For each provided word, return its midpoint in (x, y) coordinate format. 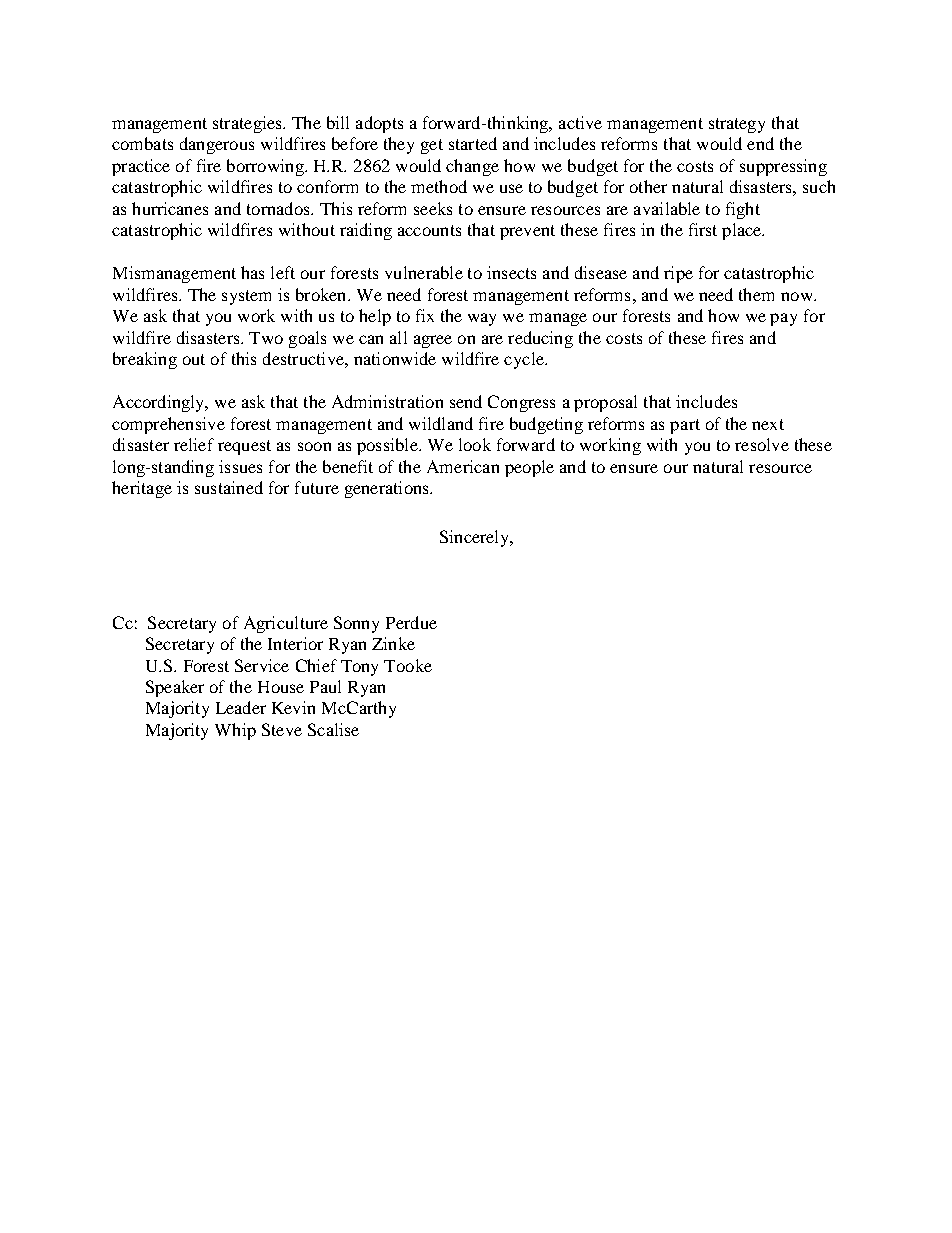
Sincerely (475, 538)
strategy (737, 125)
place (743, 231)
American (463, 466)
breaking (145, 360)
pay (783, 319)
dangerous (217, 145)
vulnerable (424, 272)
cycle (525, 360)
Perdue (411, 622)
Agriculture (286, 624)
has (252, 272)
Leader (241, 707)
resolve (762, 444)
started (473, 143)
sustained (229, 487)
